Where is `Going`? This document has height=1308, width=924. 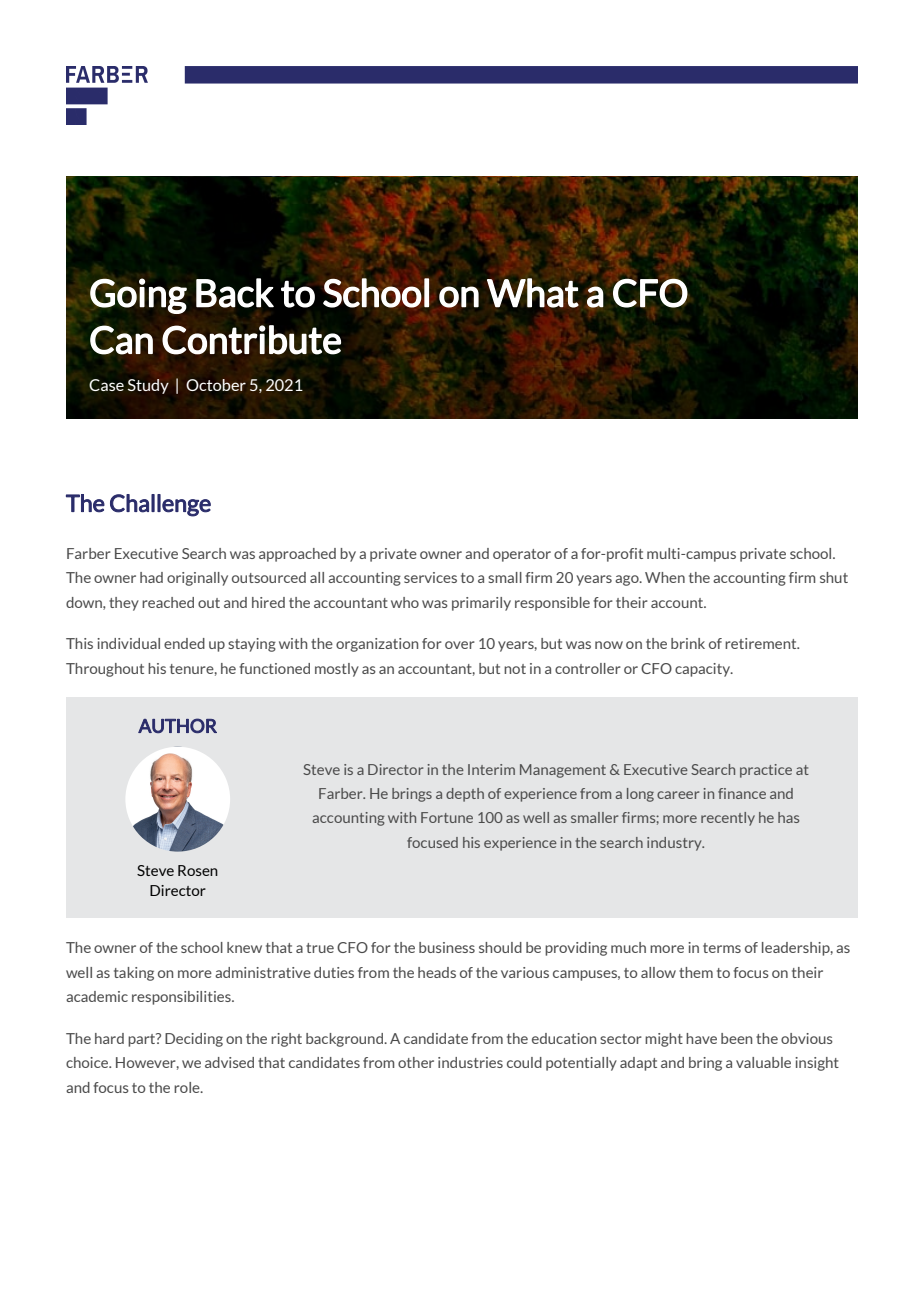 Going is located at coordinates (138, 296).
